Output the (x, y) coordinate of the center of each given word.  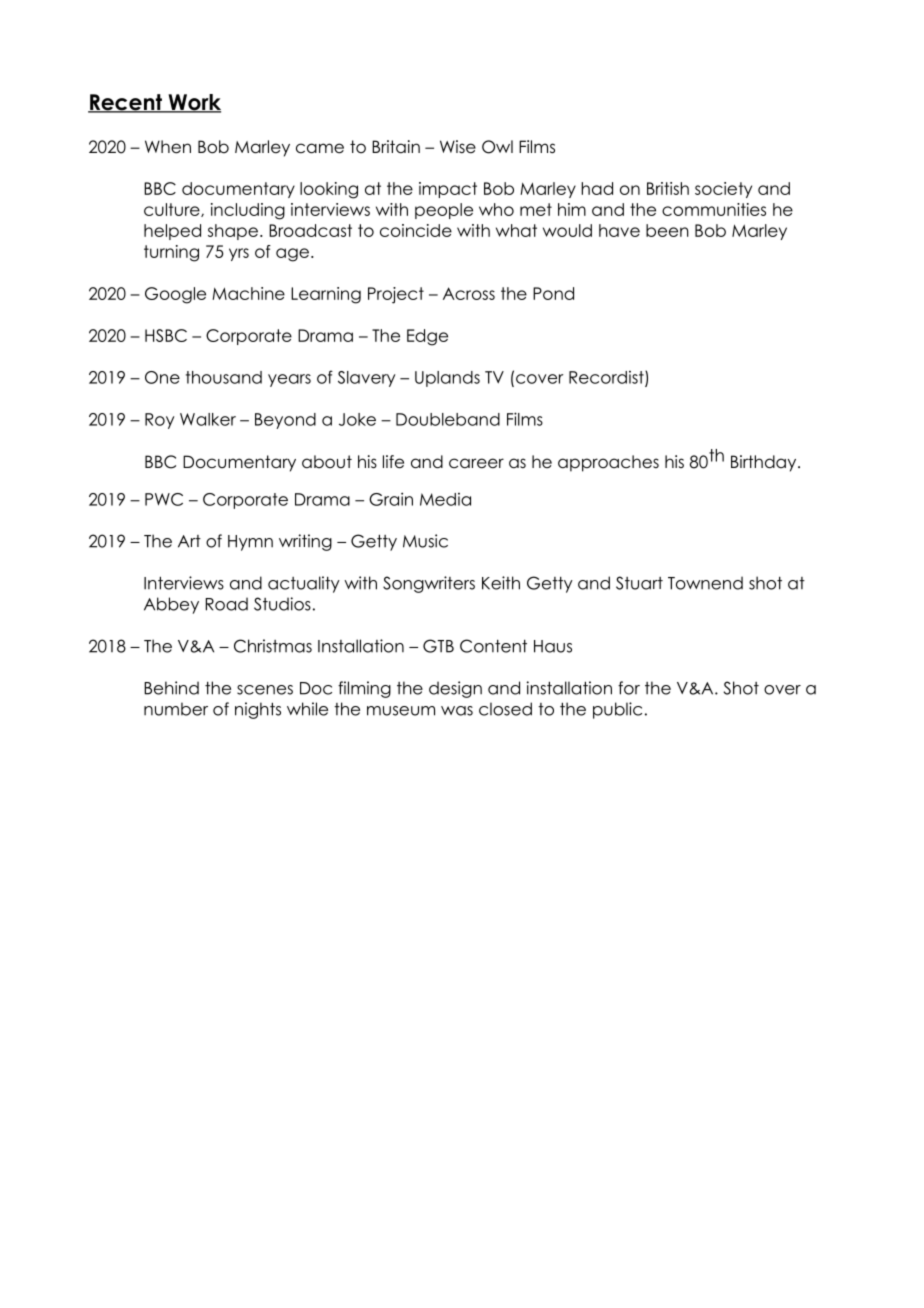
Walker (208, 419)
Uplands (447, 379)
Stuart (639, 583)
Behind (171, 688)
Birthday (765, 463)
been (667, 230)
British (668, 188)
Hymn (250, 543)
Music (425, 541)
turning (171, 253)
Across (469, 293)
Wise (458, 147)
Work (193, 103)
